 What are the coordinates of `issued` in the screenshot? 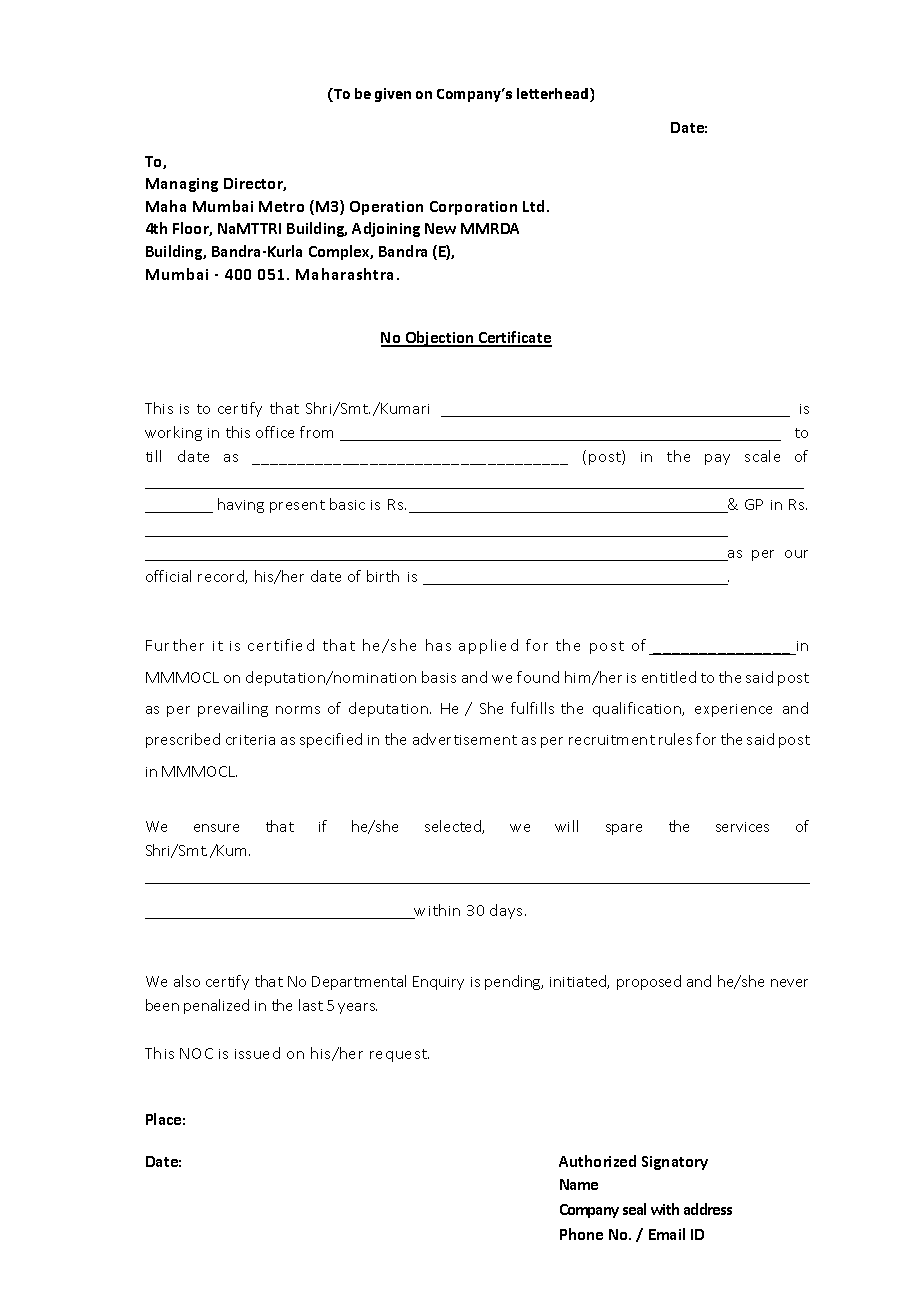 It's located at (257, 1053).
